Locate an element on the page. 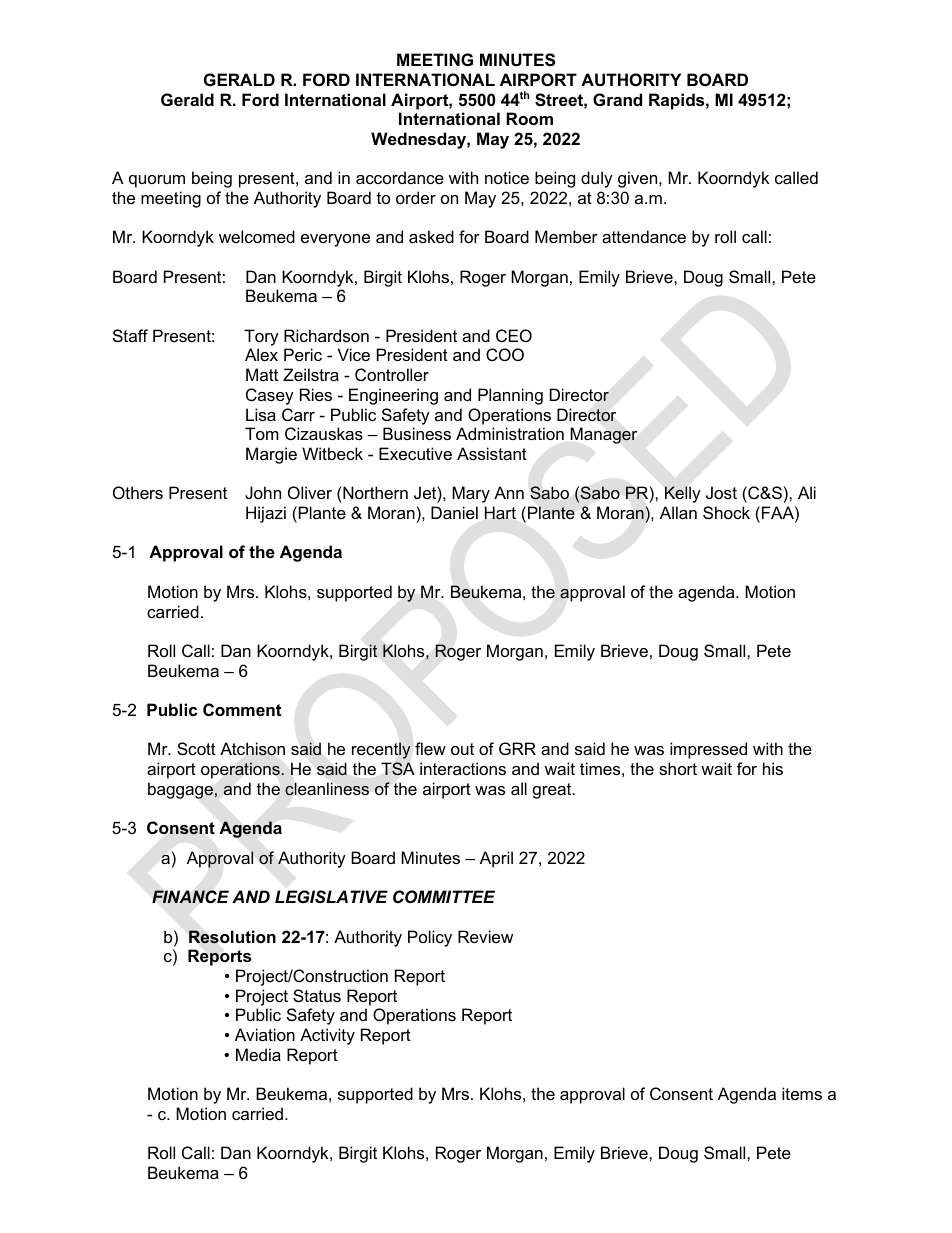 The height and width of the page is (1233, 952). Tom is located at coordinates (262, 433).
